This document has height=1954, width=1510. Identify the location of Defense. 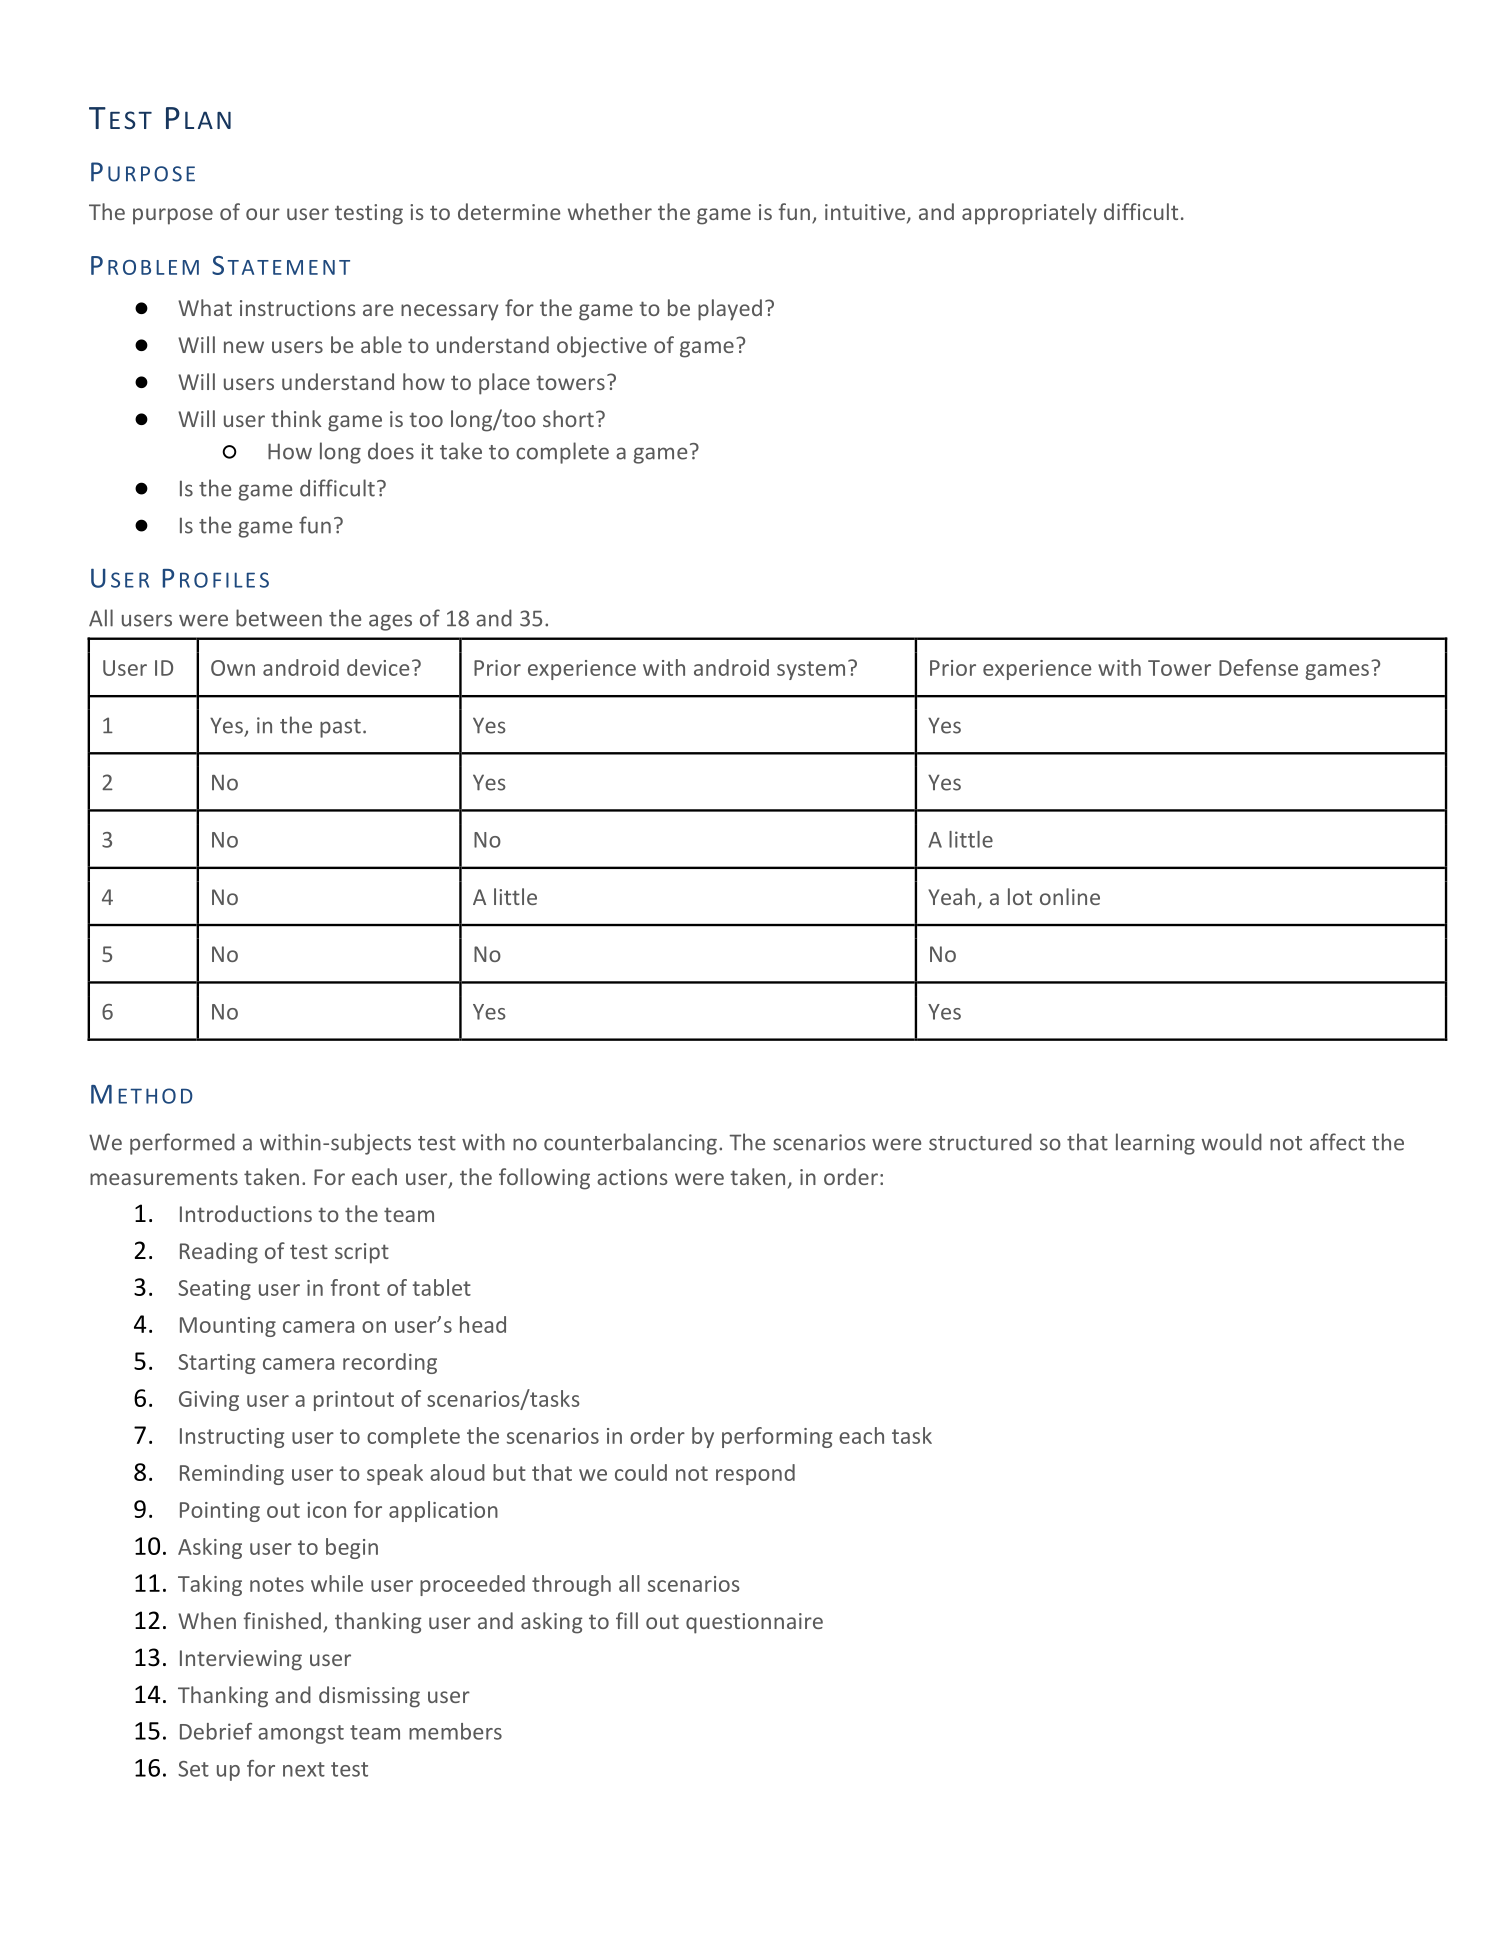
(1258, 667).
